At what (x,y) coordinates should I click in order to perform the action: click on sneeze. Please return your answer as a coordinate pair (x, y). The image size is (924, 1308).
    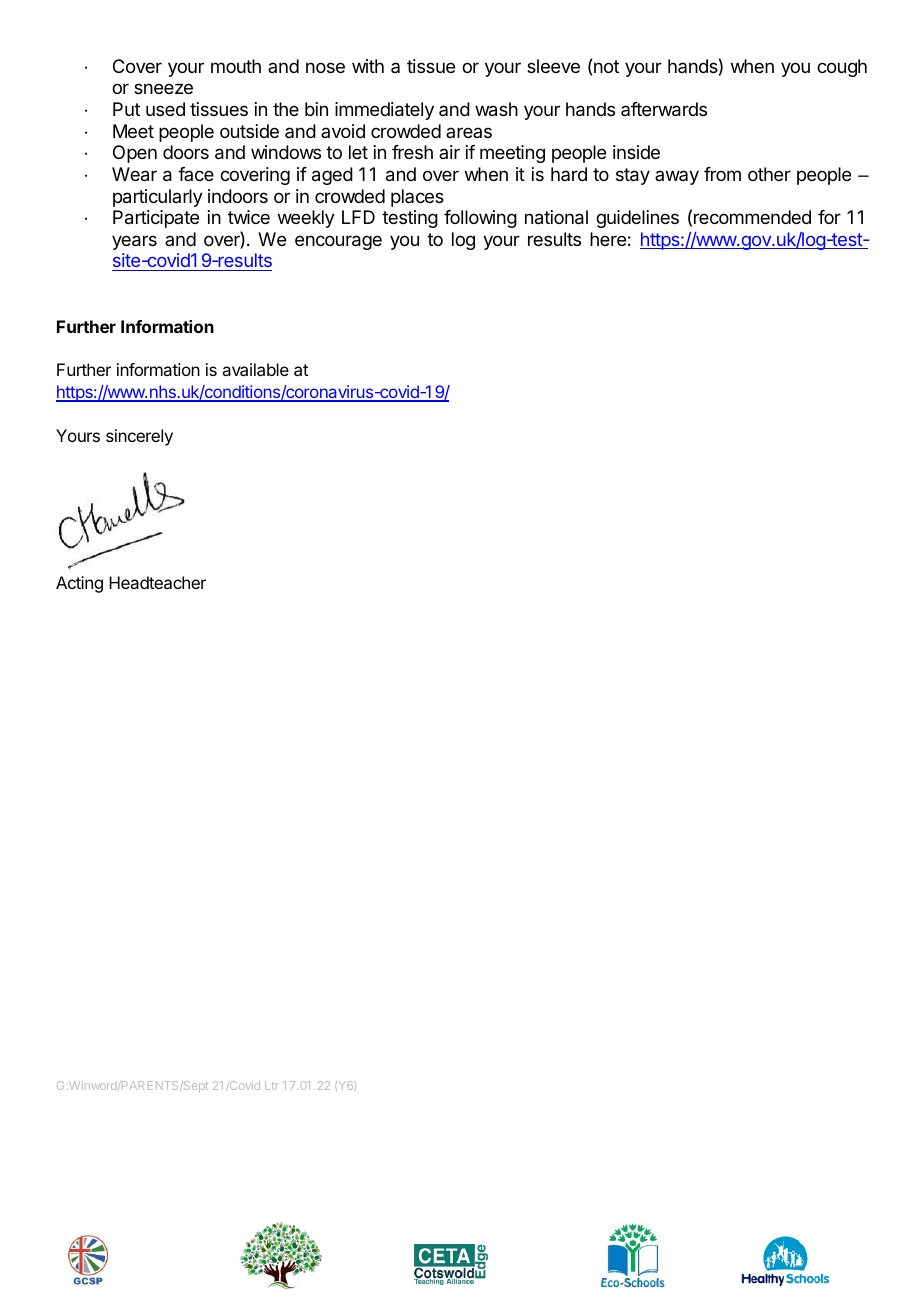
    Looking at the image, I should click on (163, 88).
